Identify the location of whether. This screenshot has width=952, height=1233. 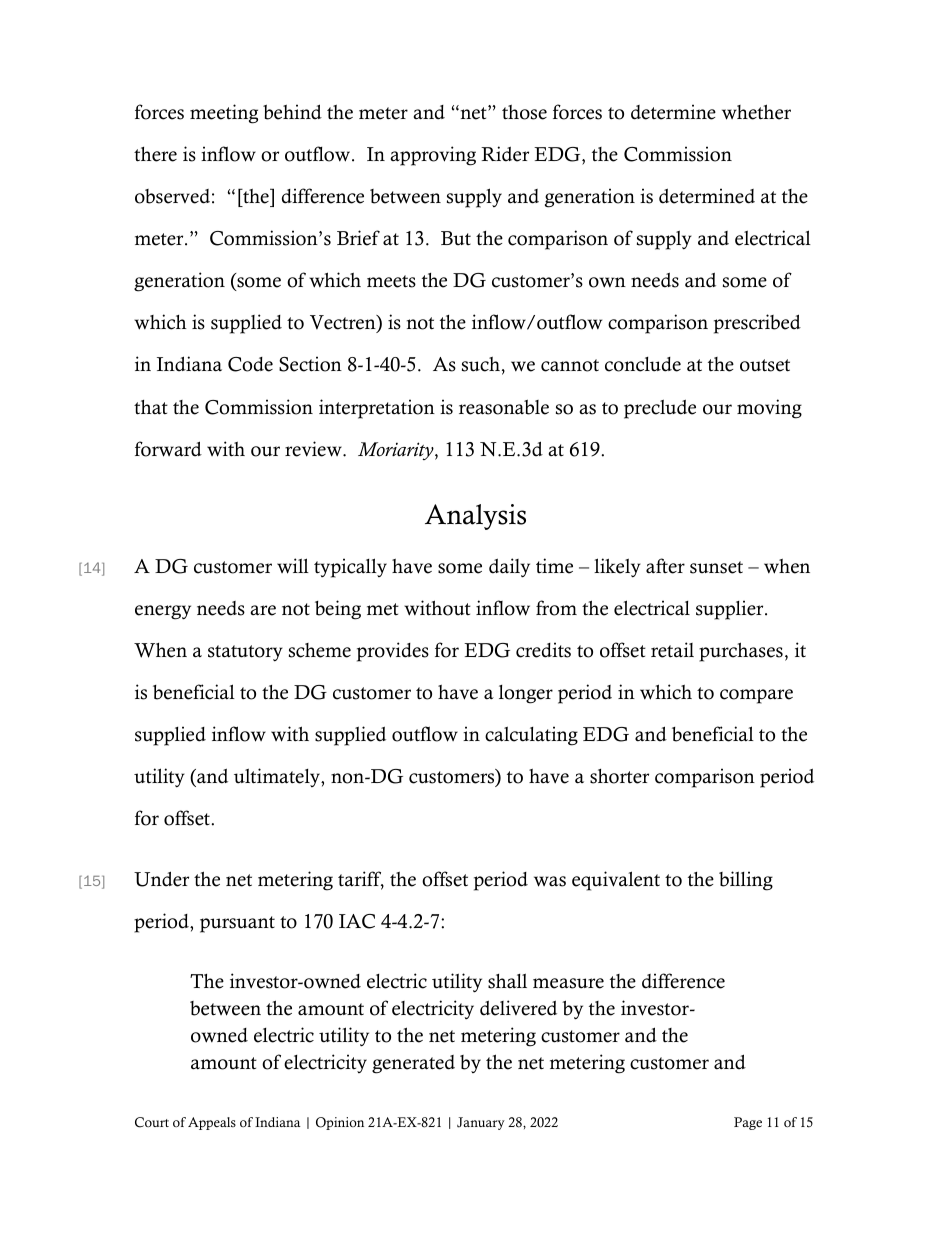
(756, 112).
